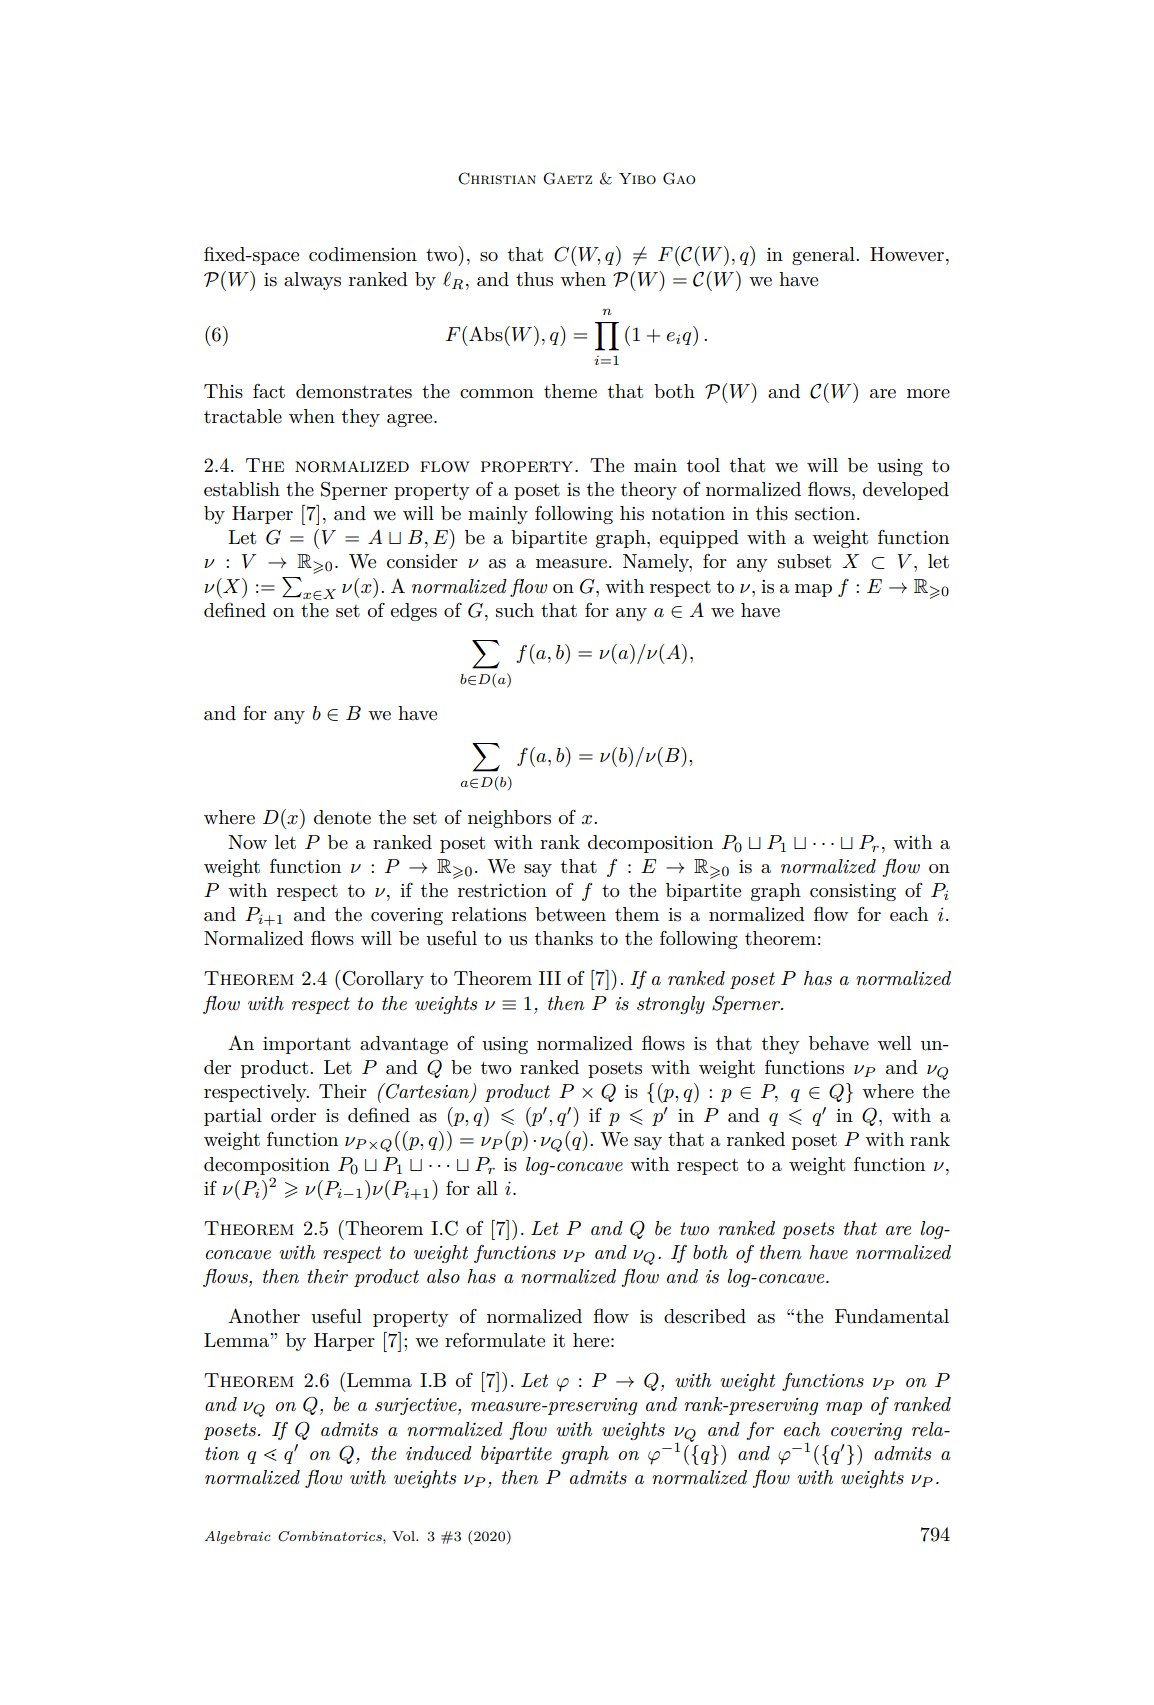 The width and height of the document is (1154, 1705). What do you see at coordinates (439, 1453) in the document?
I see `induced` at bounding box center [439, 1453].
